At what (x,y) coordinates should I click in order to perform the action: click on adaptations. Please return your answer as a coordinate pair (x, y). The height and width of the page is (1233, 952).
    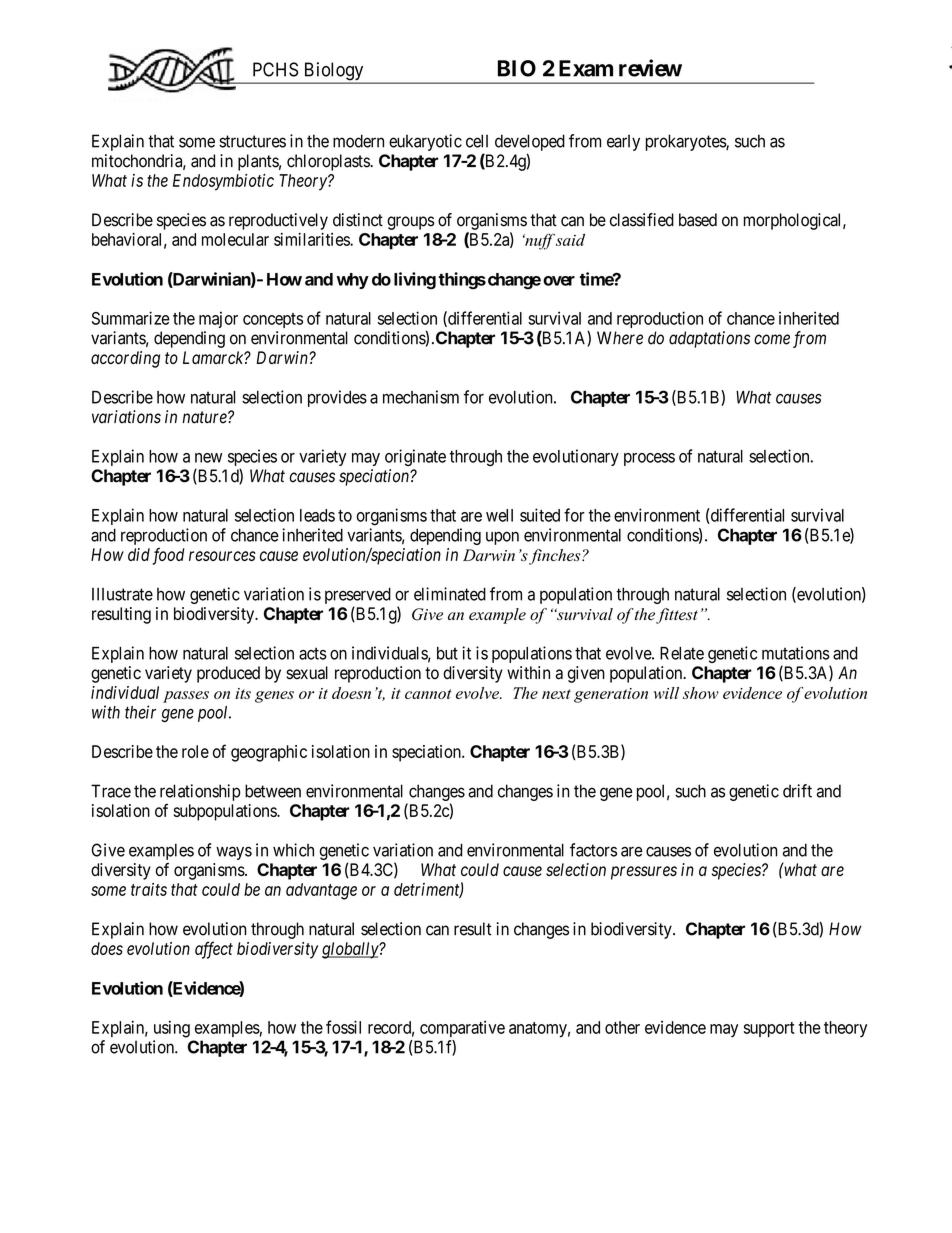
    Looking at the image, I should click on (709, 339).
